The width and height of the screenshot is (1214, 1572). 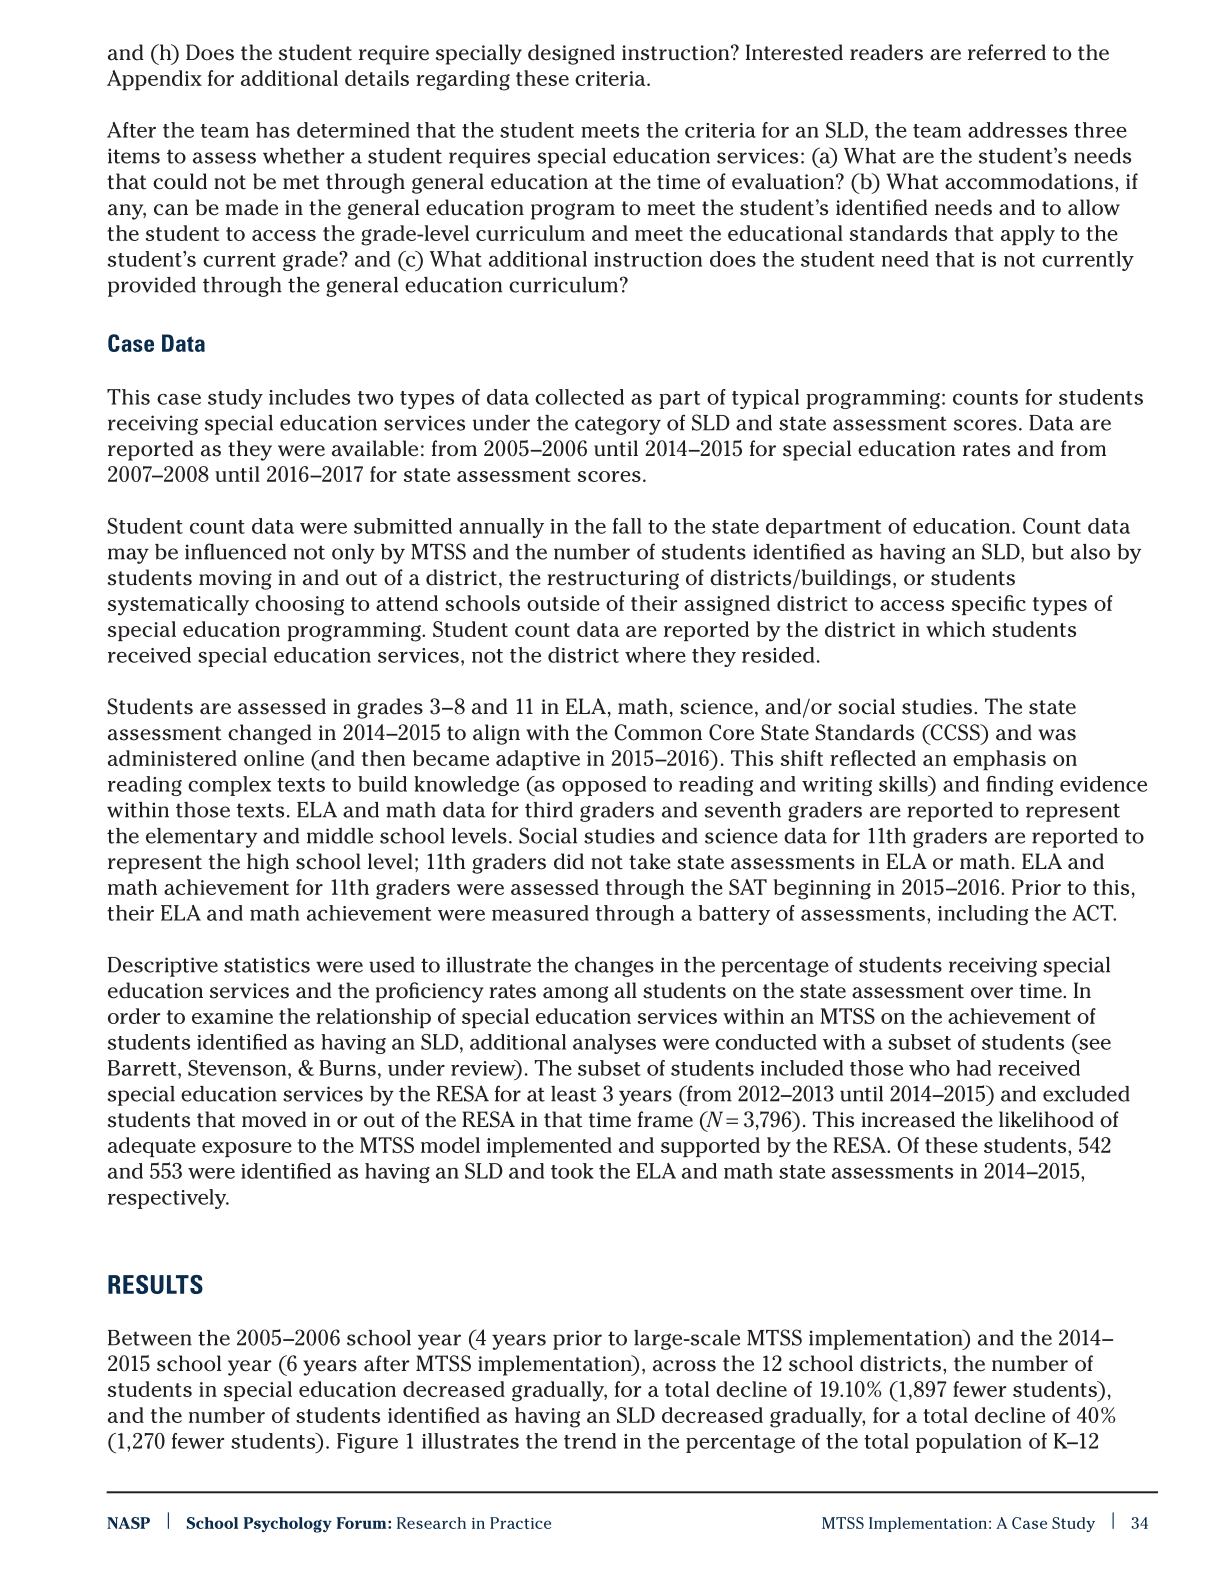 What do you see at coordinates (235, 551) in the screenshot?
I see `influenced` at bounding box center [235, 551].
